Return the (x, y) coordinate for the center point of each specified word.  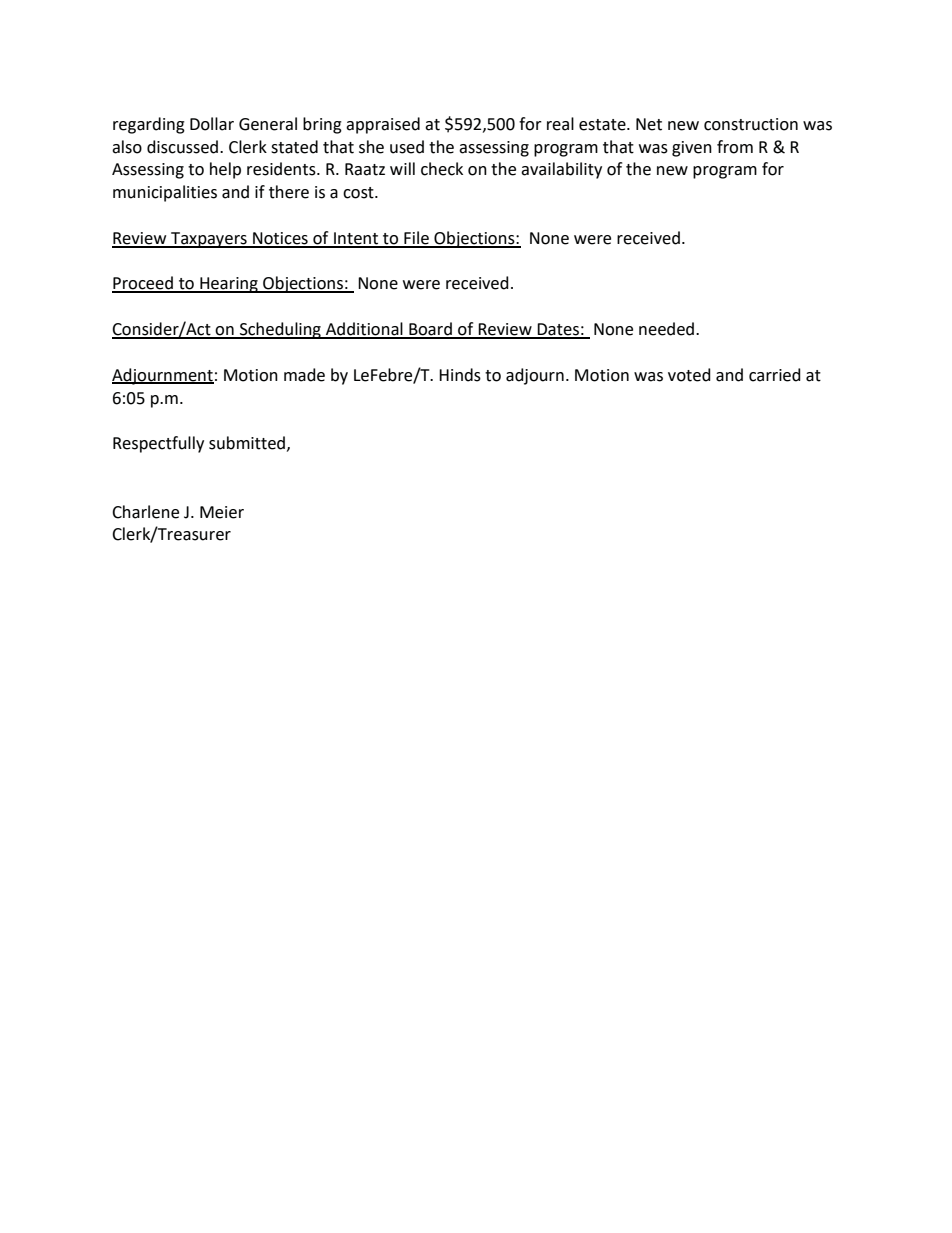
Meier (222, 512)
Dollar (212, 124)
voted (689, 375)
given (692, 149)
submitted (247, 443)
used (407, 147)
